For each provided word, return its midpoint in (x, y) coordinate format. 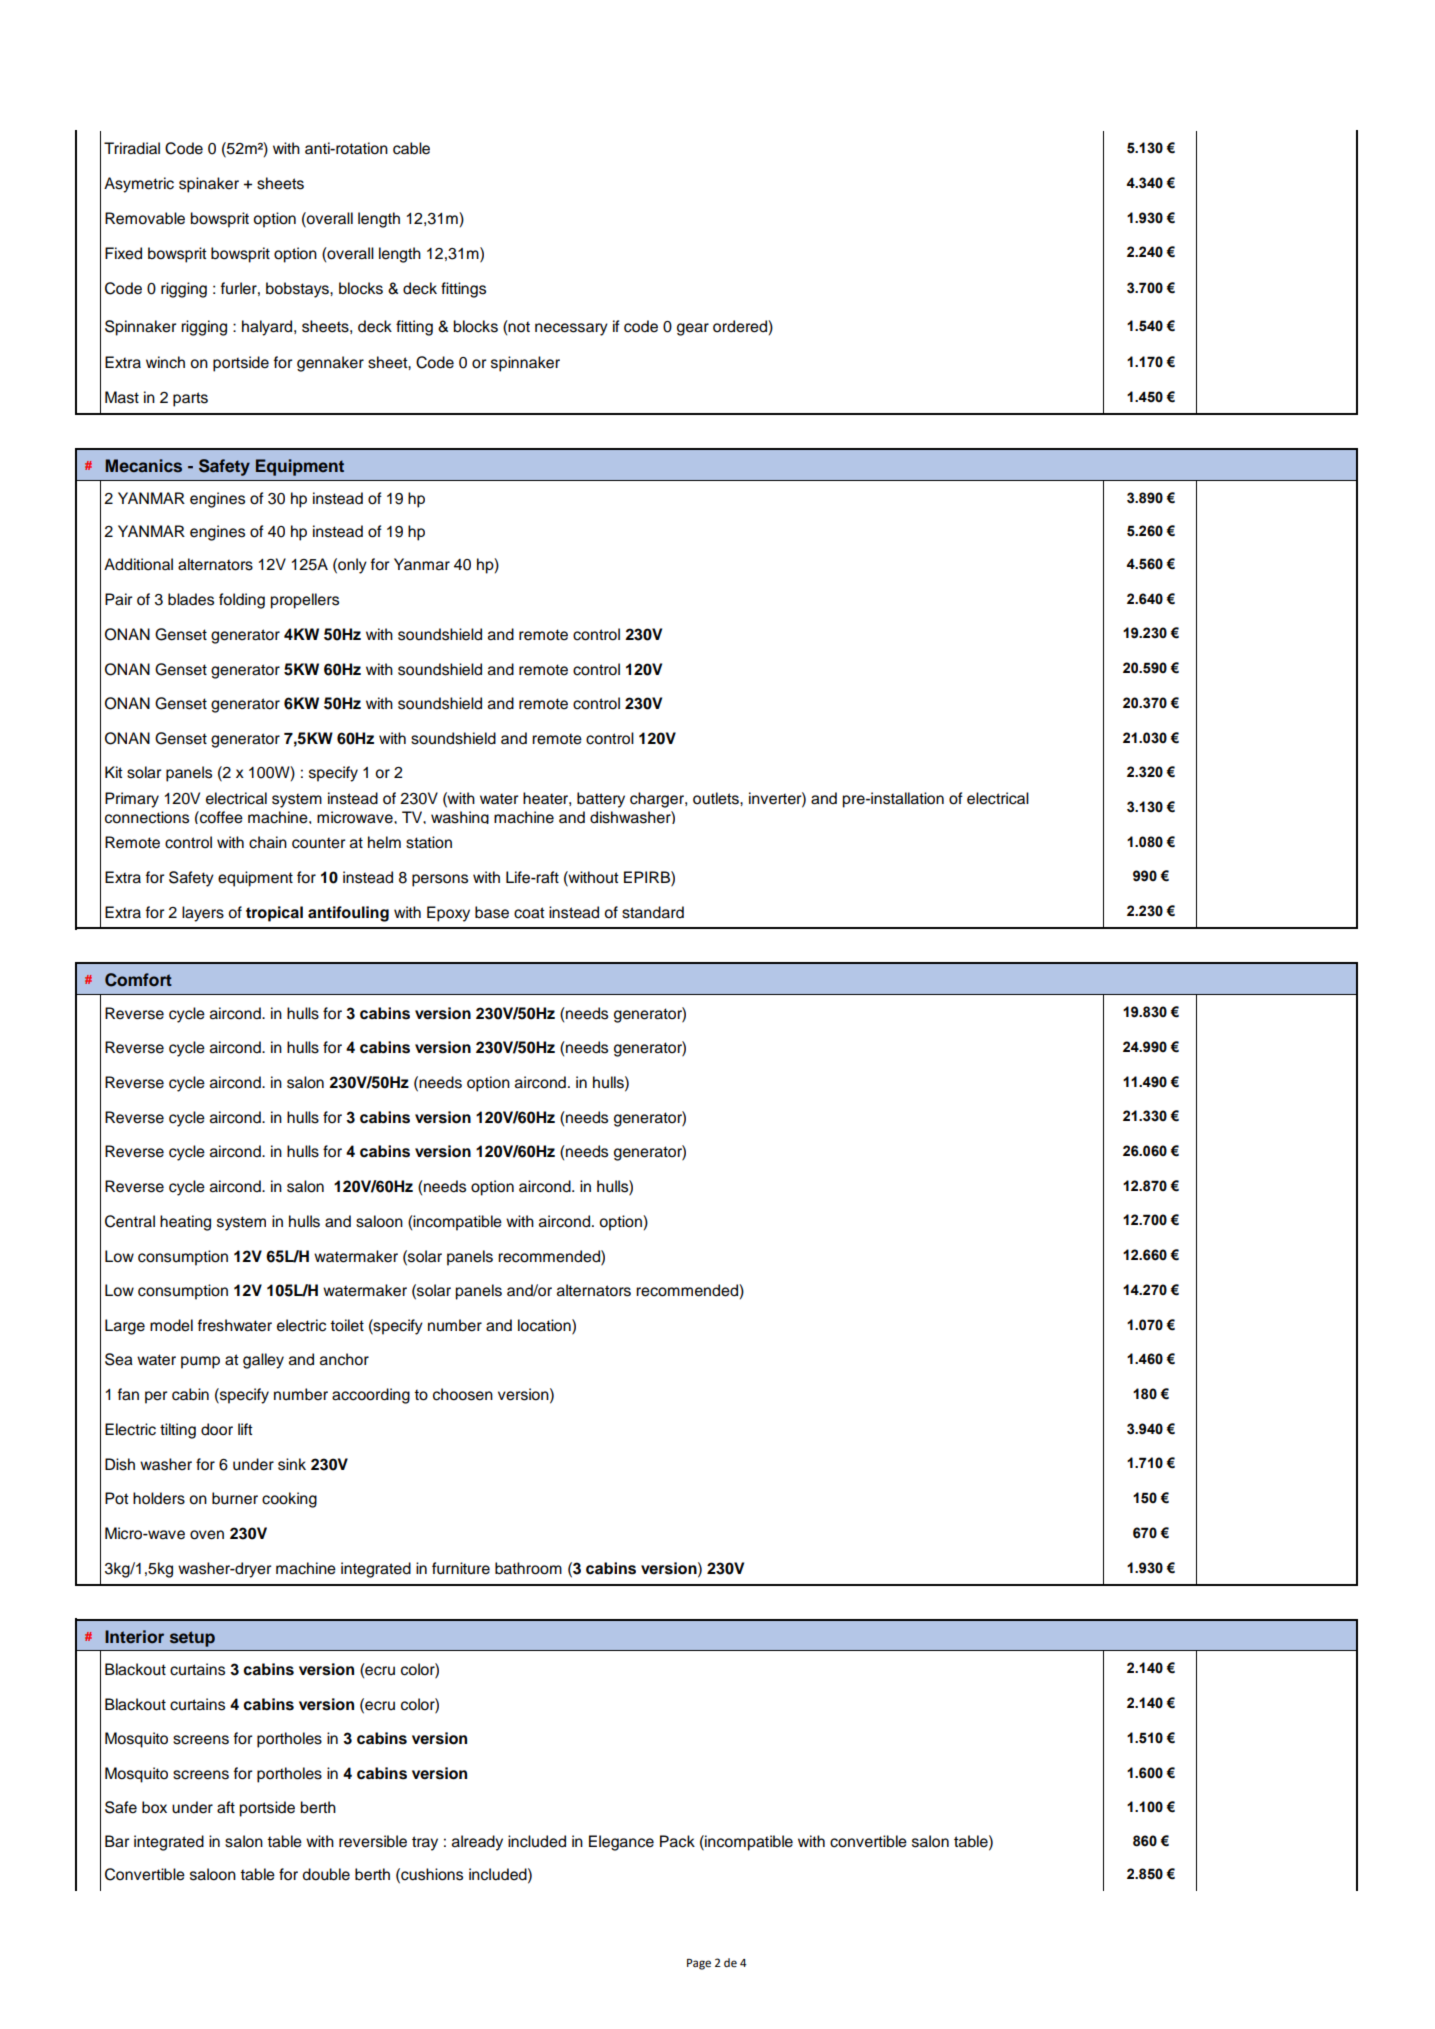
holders (159, 1498)
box (154, 1807)
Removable (145, 218)
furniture (461, 1568)
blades (191, 599)
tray (425, 1843)
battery (601, 800)
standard (653, 912)
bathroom (528, 1568)
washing (460, 817)
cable (411, 148)
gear (693, 329)
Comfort (138, 980)
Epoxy (448, 914)
